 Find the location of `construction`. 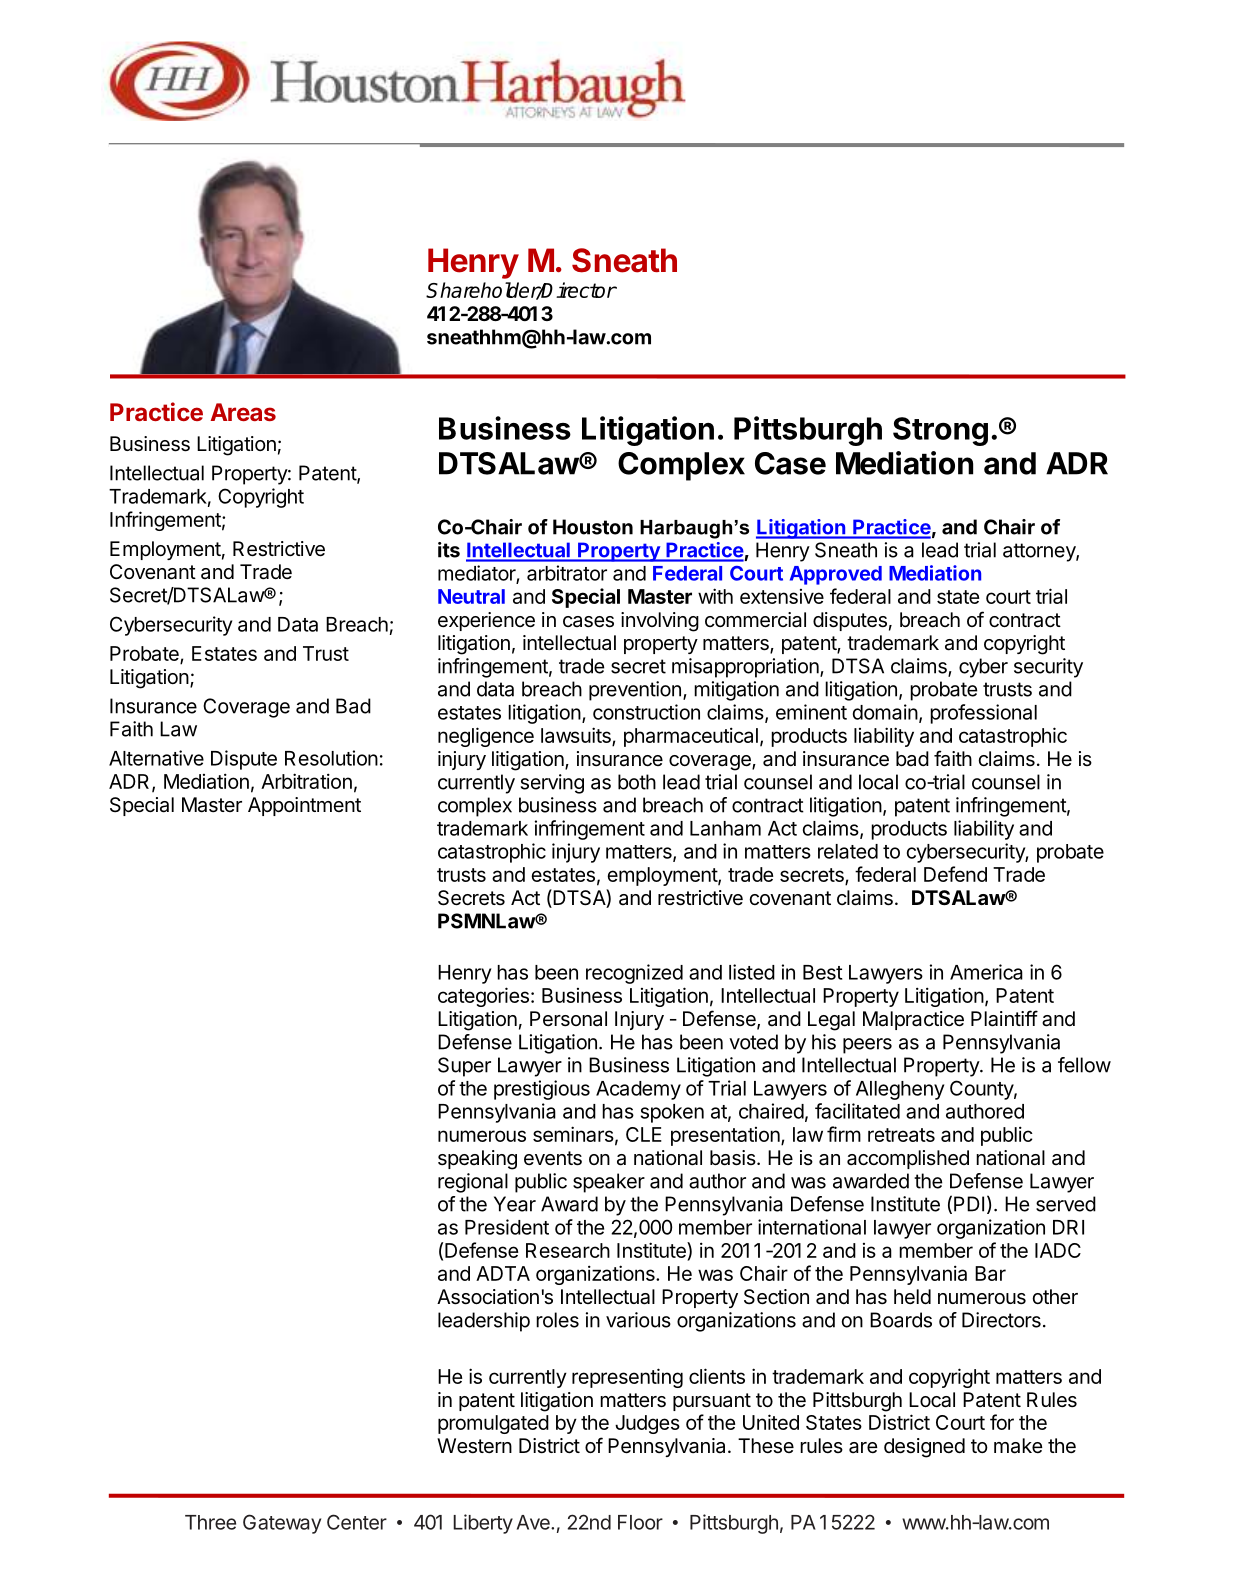

construction is located at coordinates (646, 712).
